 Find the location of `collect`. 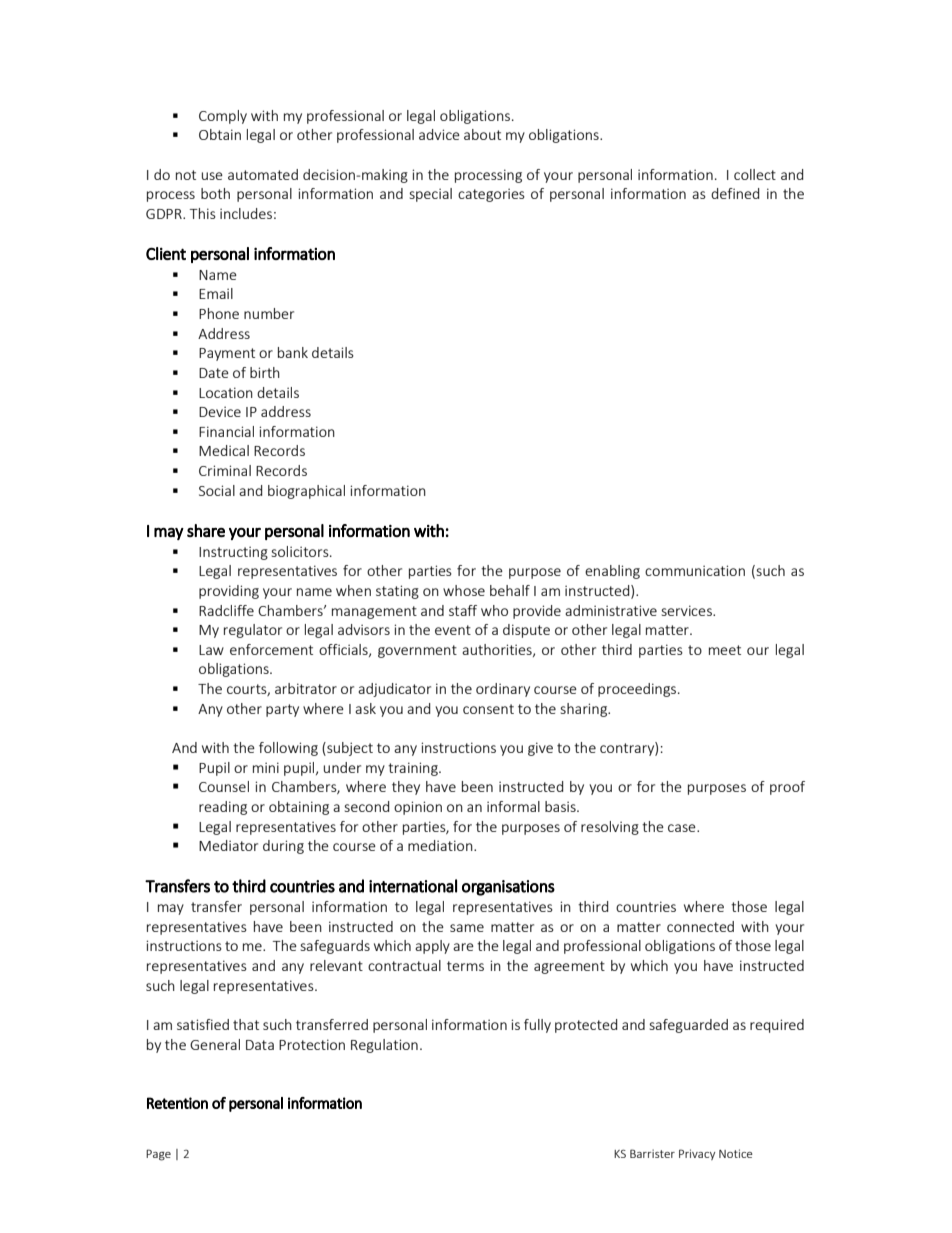

collect is located at coordinates (755, 174).
